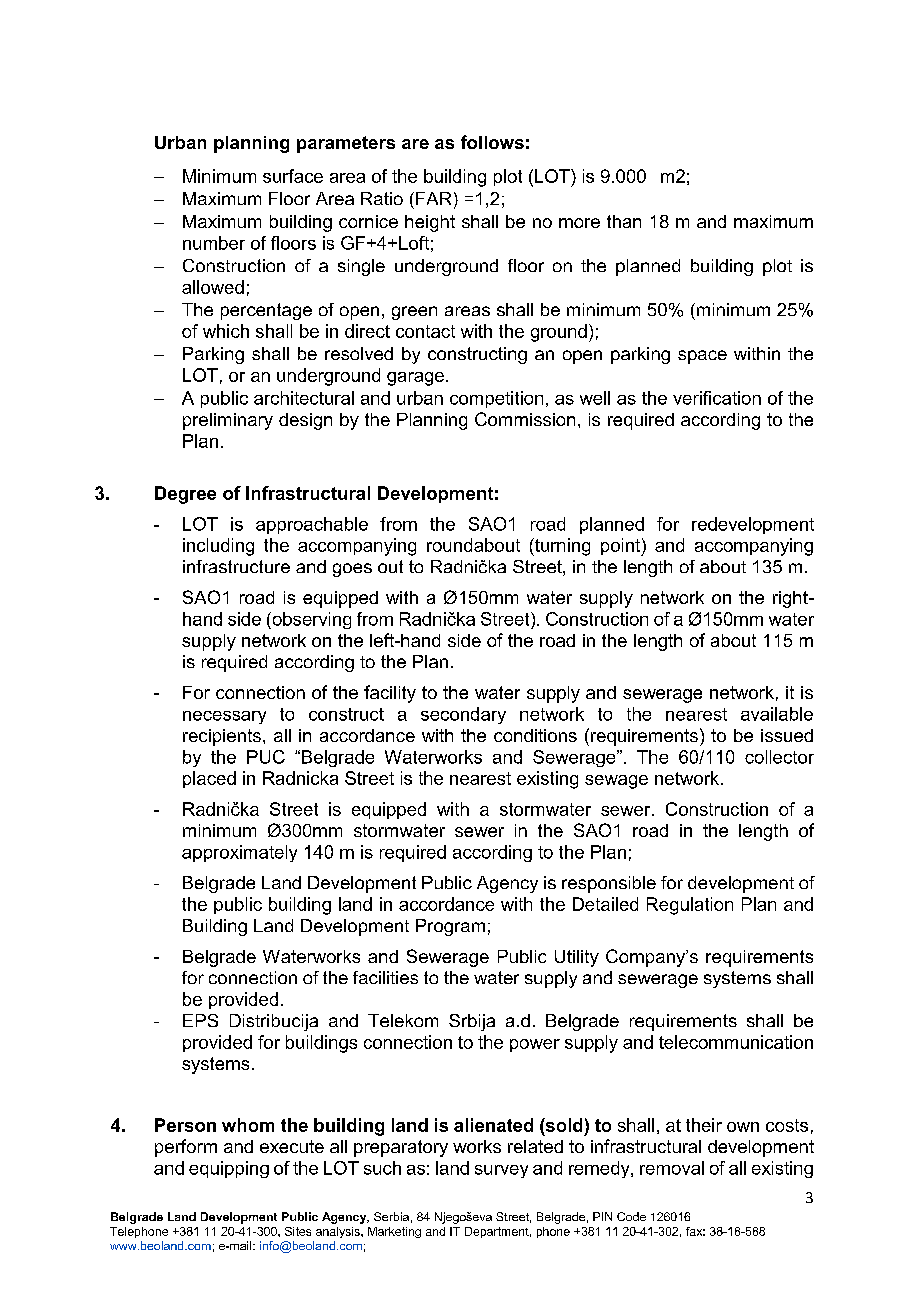  Describe the element at coordinates (496, 399) in the image. I see `competition` at that location.
